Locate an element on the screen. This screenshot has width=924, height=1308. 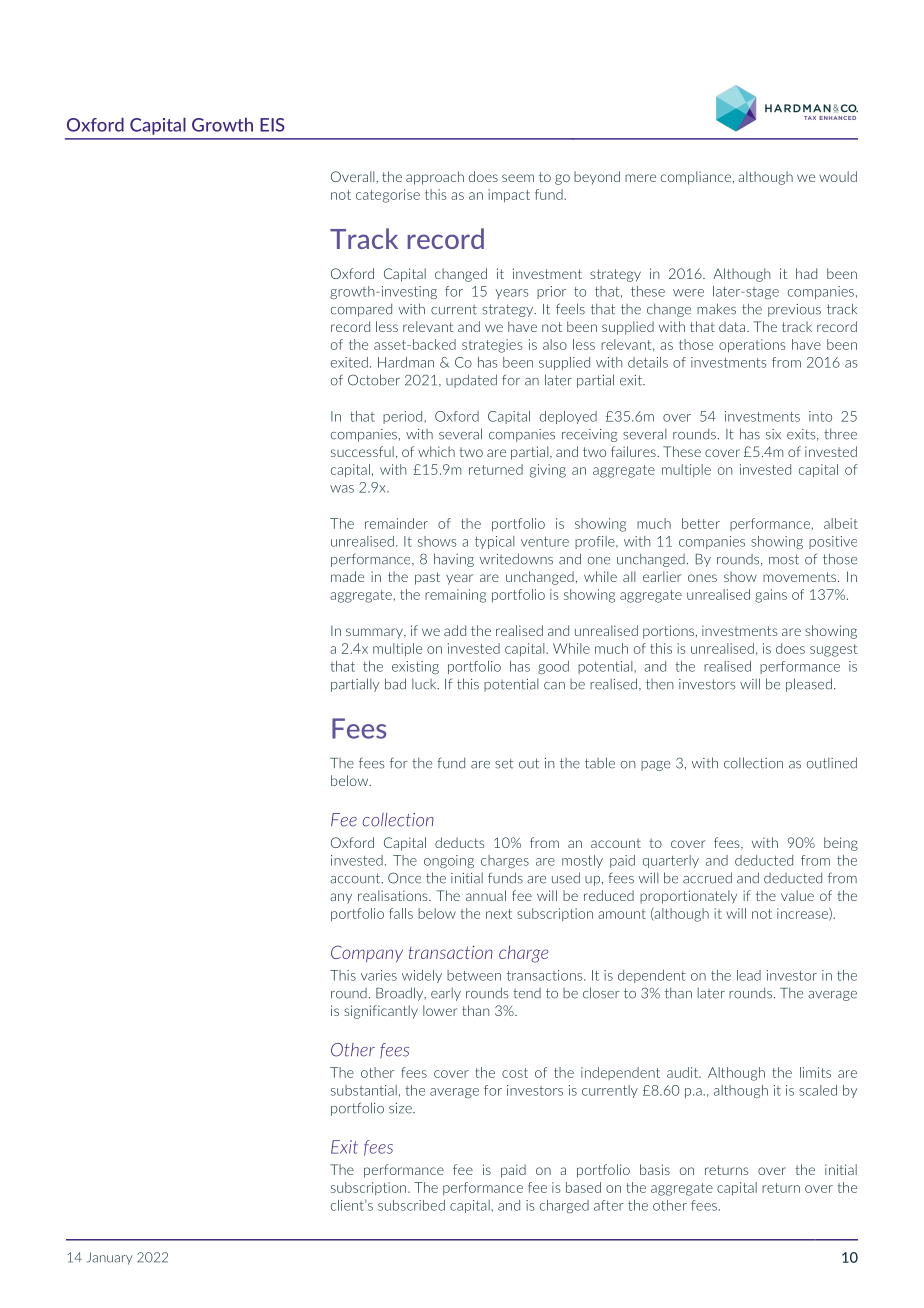
summary is located at coordinates (375, 633).
